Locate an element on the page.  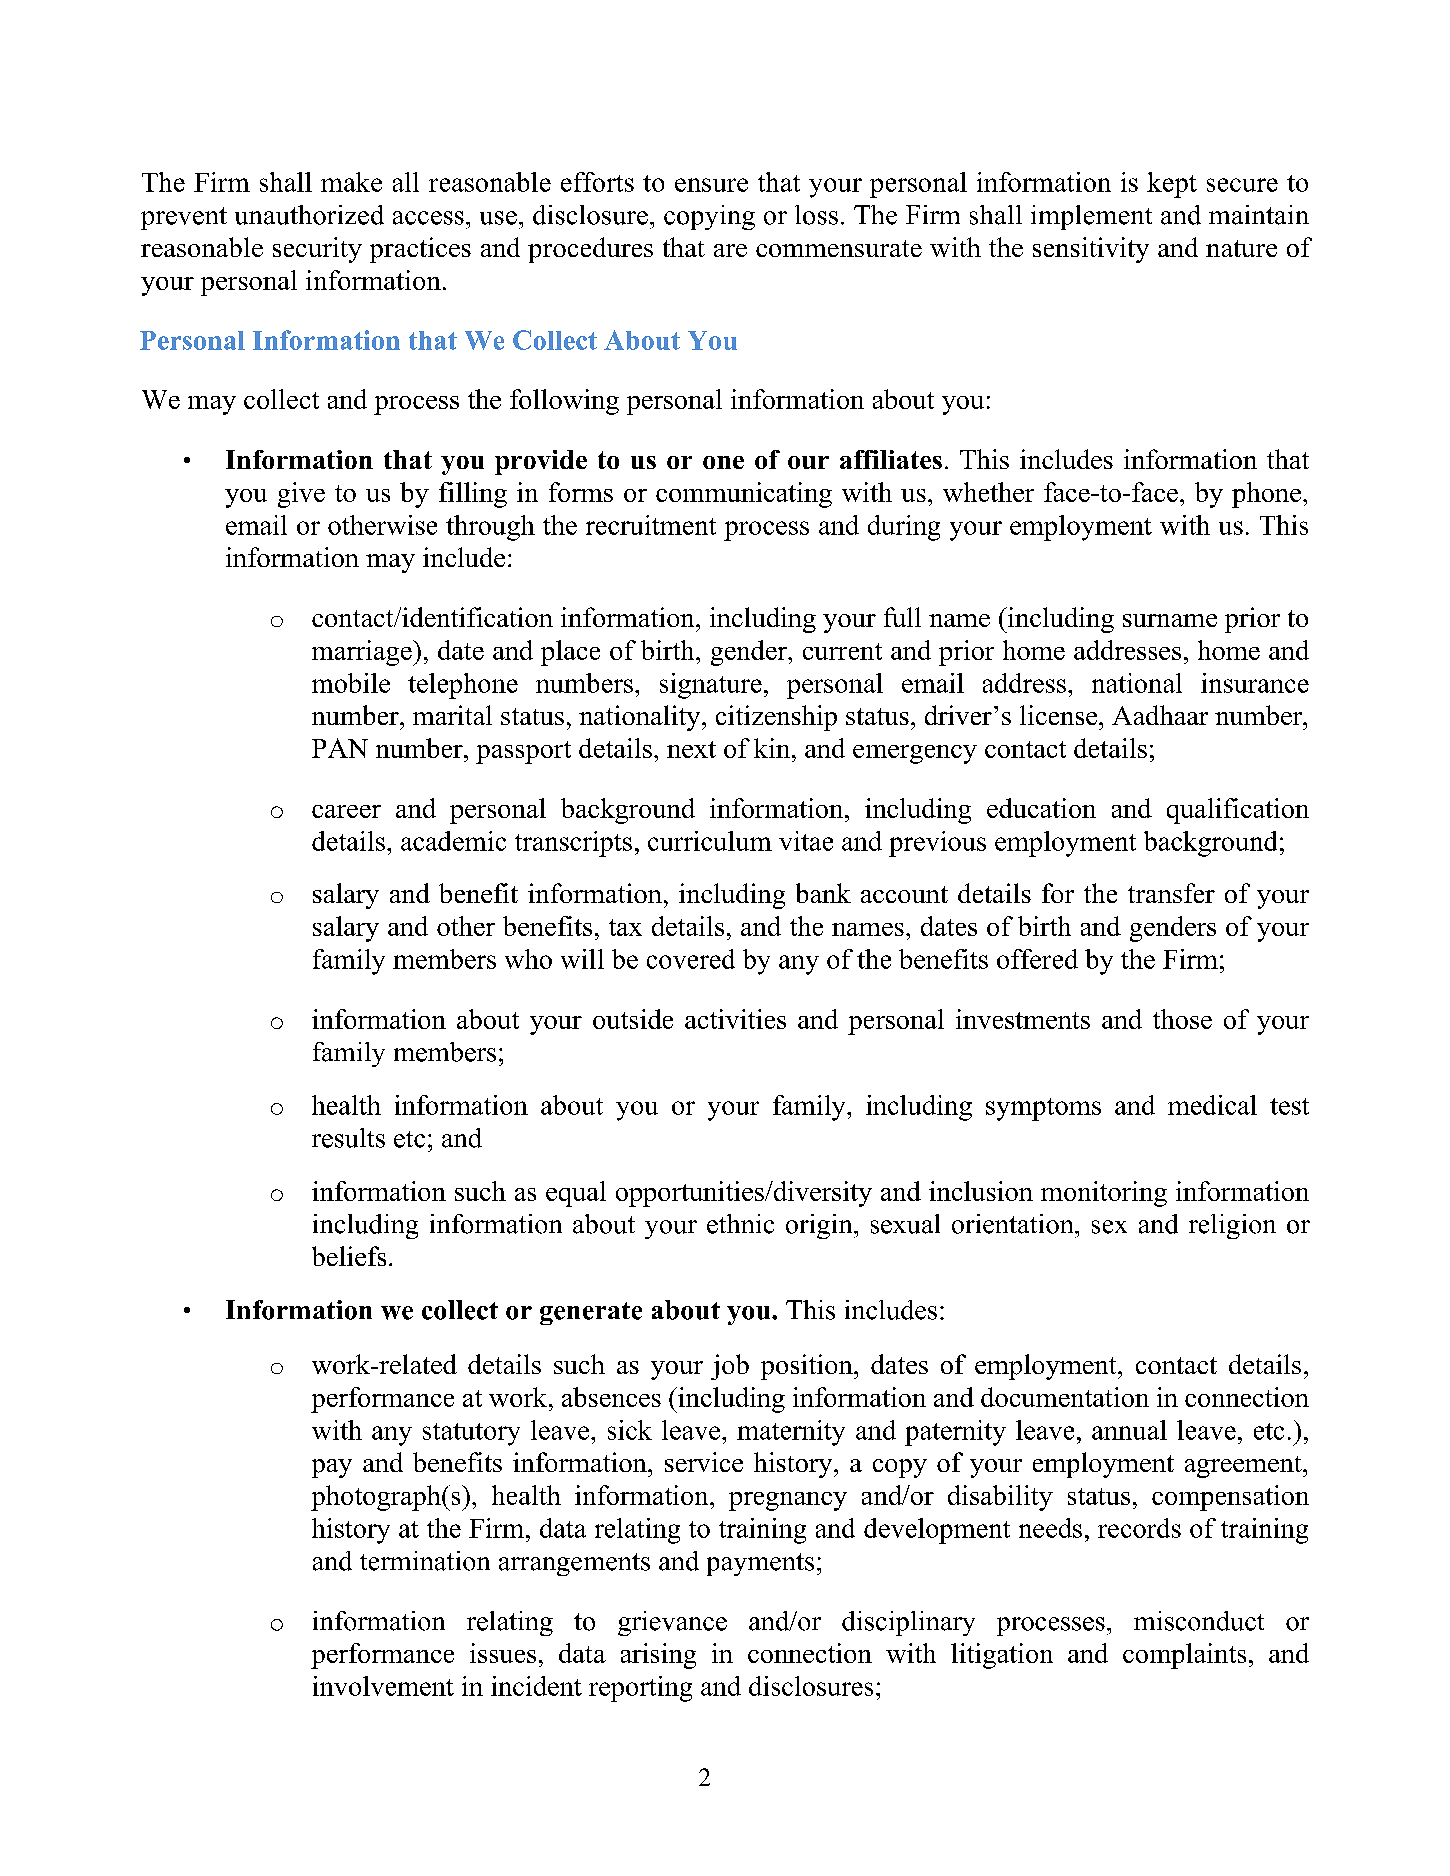
unauthorized is located at coordinates (309, 215).
